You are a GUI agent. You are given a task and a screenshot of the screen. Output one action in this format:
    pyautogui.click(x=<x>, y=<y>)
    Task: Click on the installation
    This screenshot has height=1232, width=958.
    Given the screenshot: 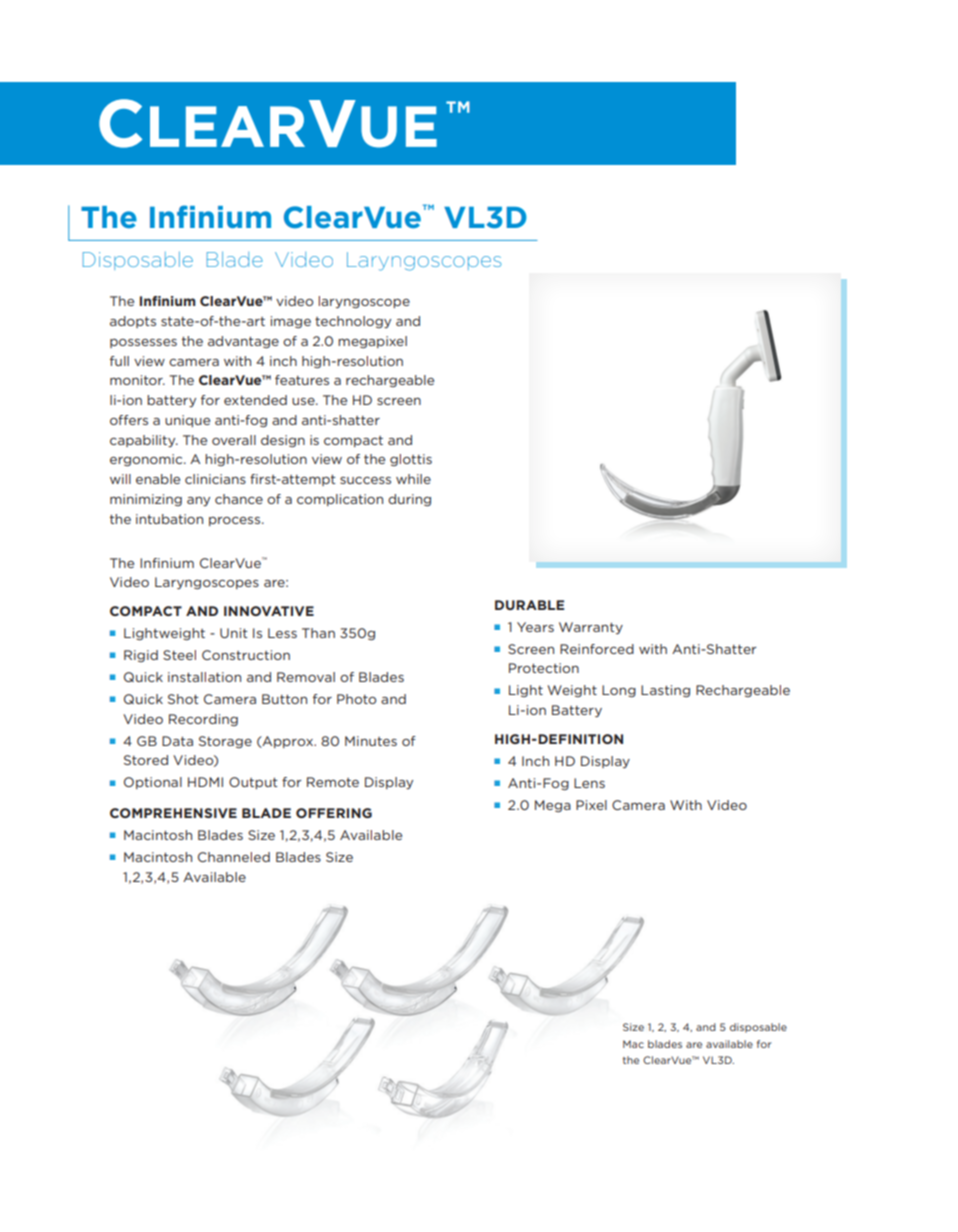 What is the action you would take?
    pyautogui.click(x=204, y=677)
